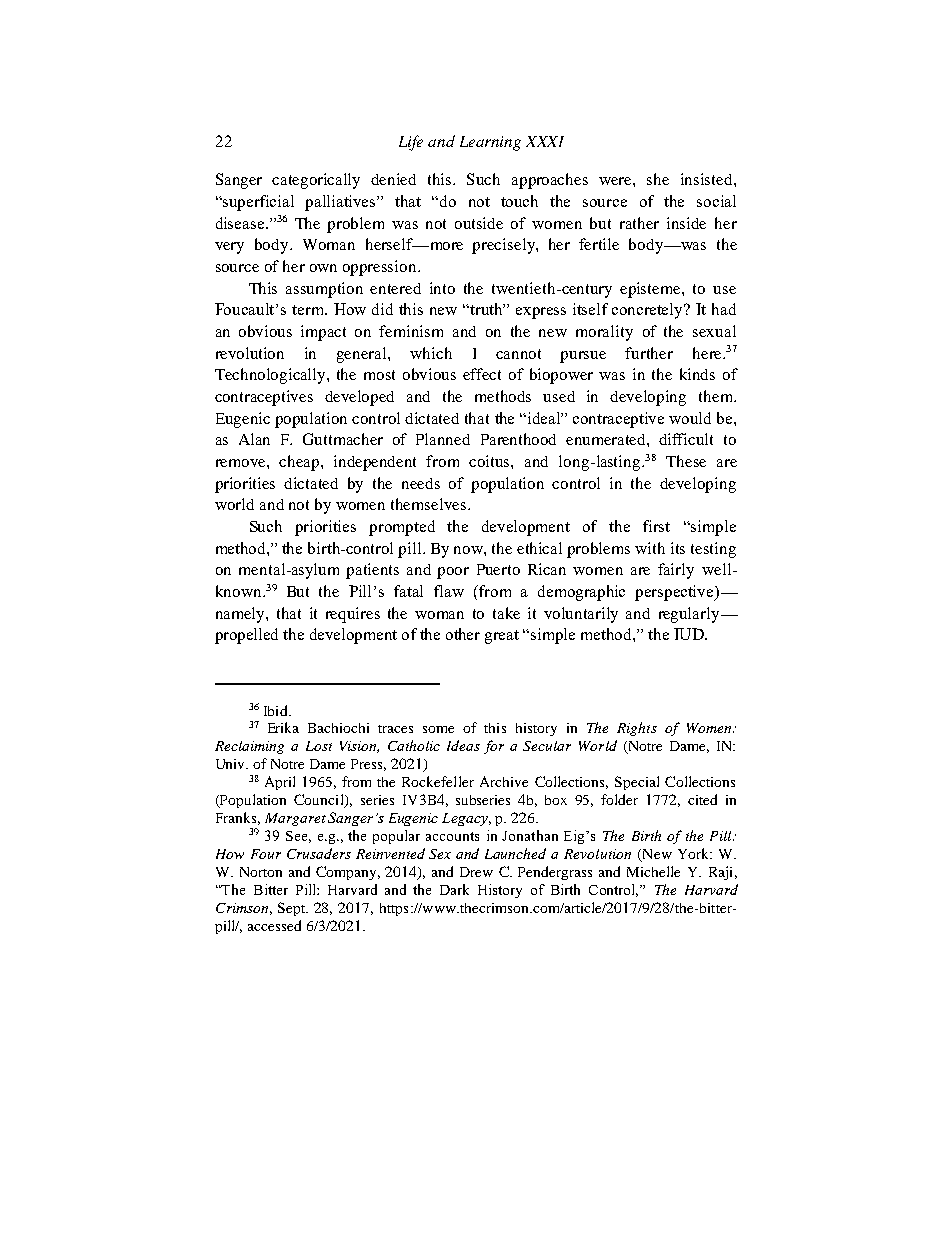 The image size is (952, 1233). Describe the element at coordinates (246, 636) in the page. I see `propelled` at that location.
